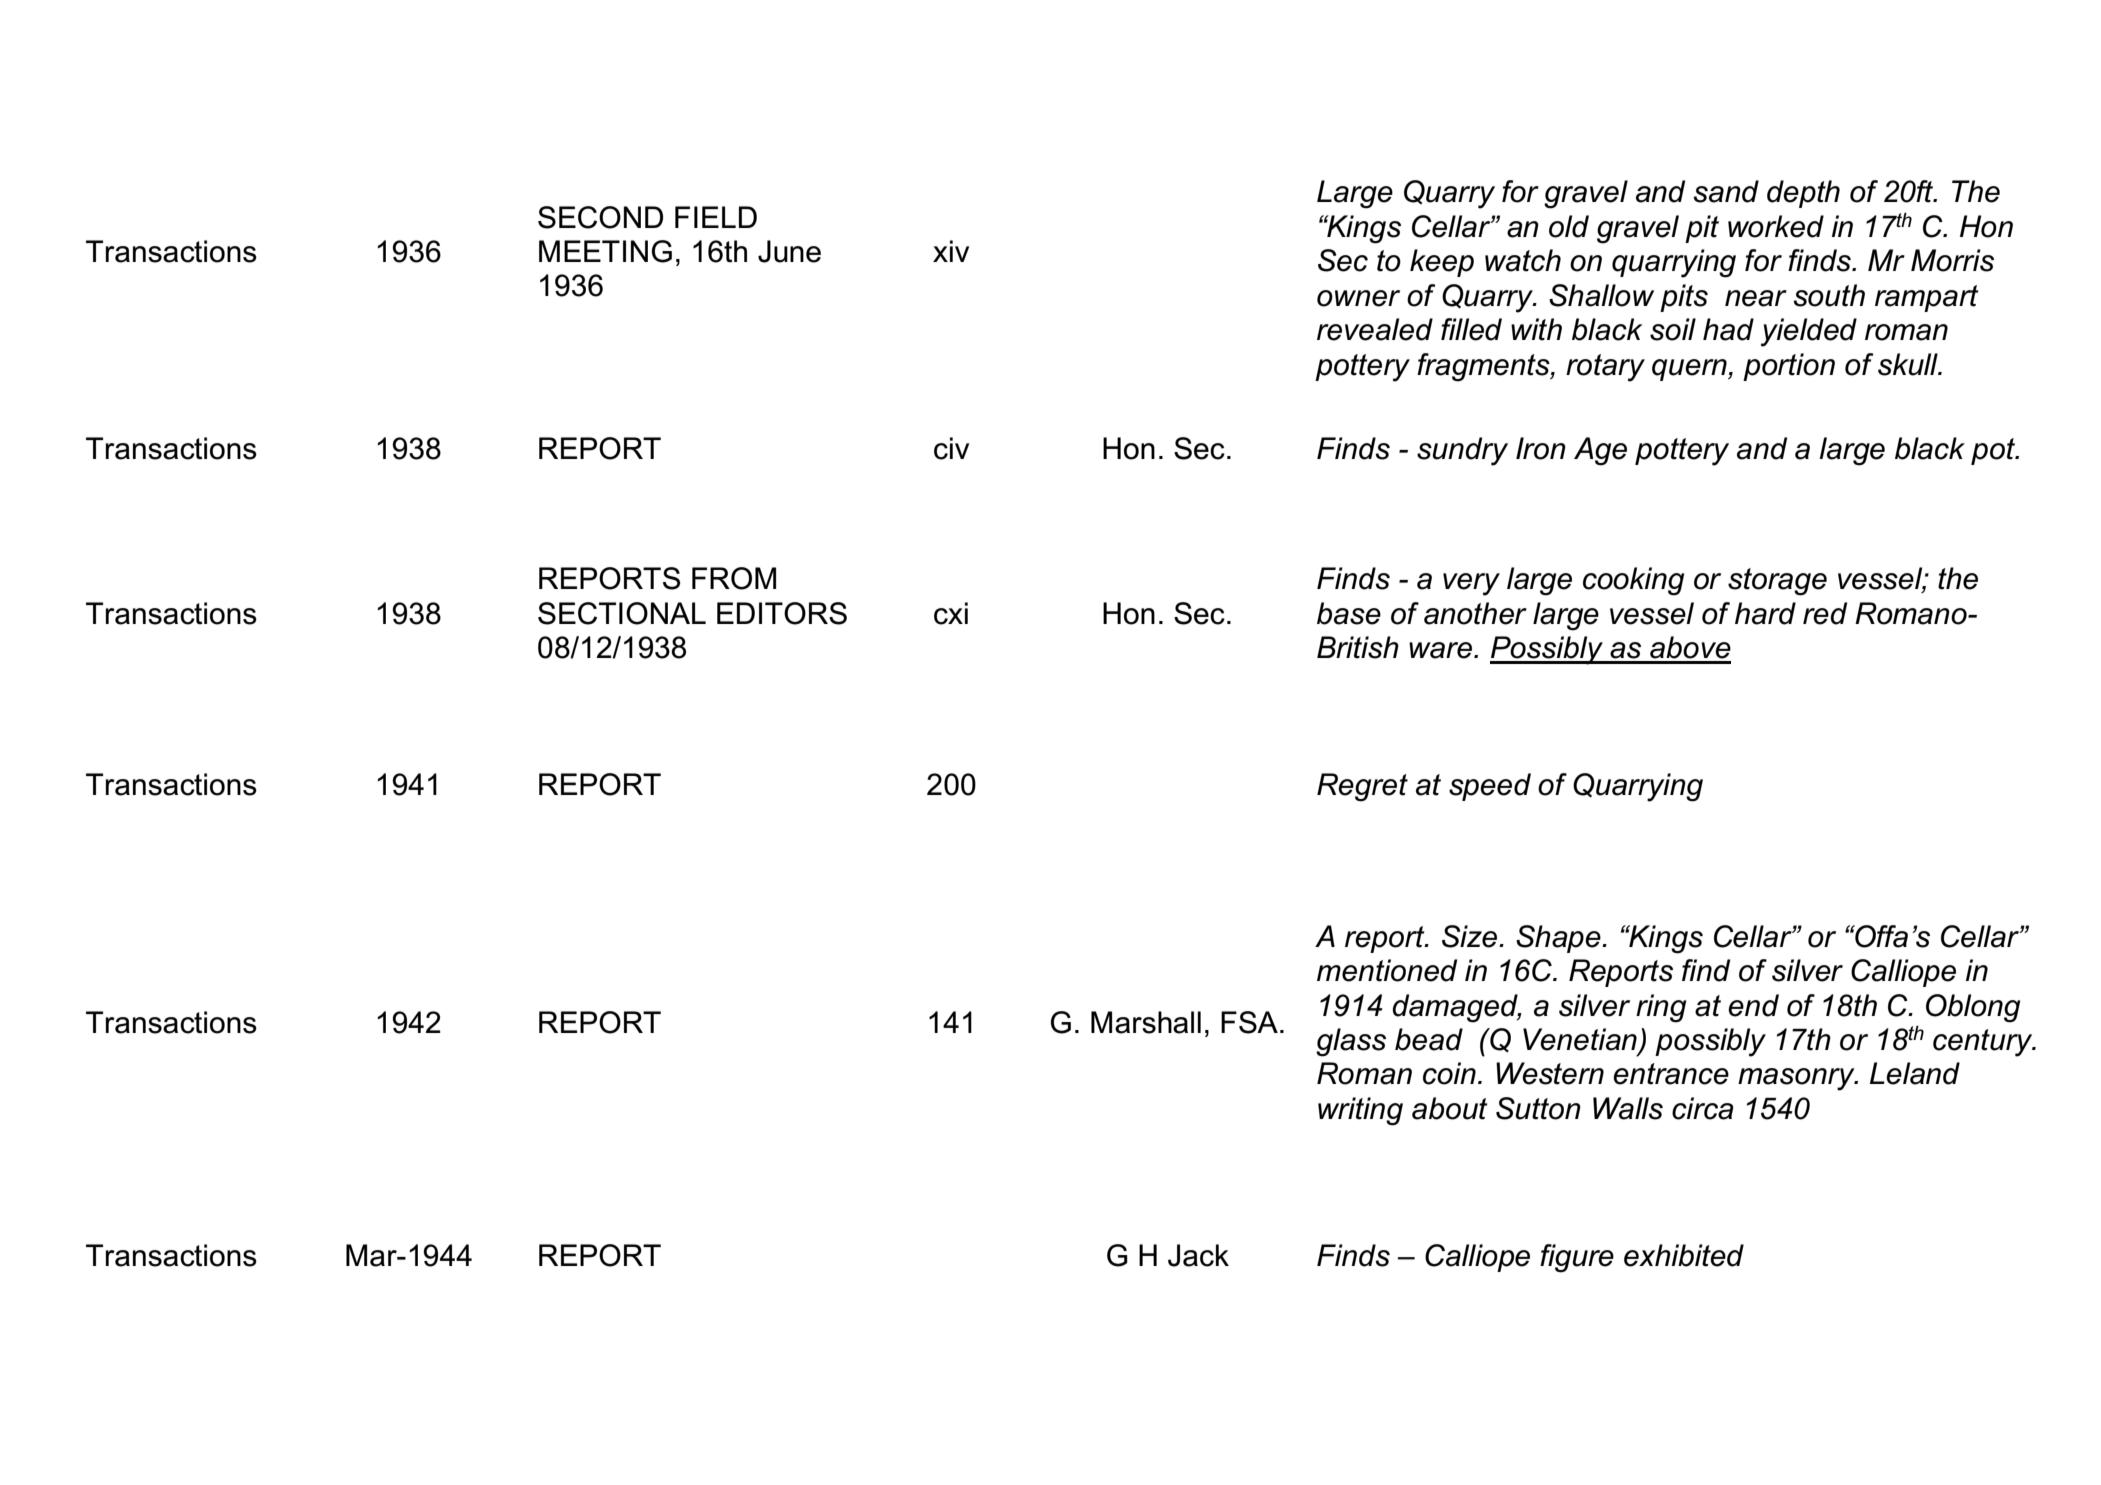  What do you see at coordinates (1559, 939) in the screenshot?
I see `Shape` at bounding box center [1559, 939].
